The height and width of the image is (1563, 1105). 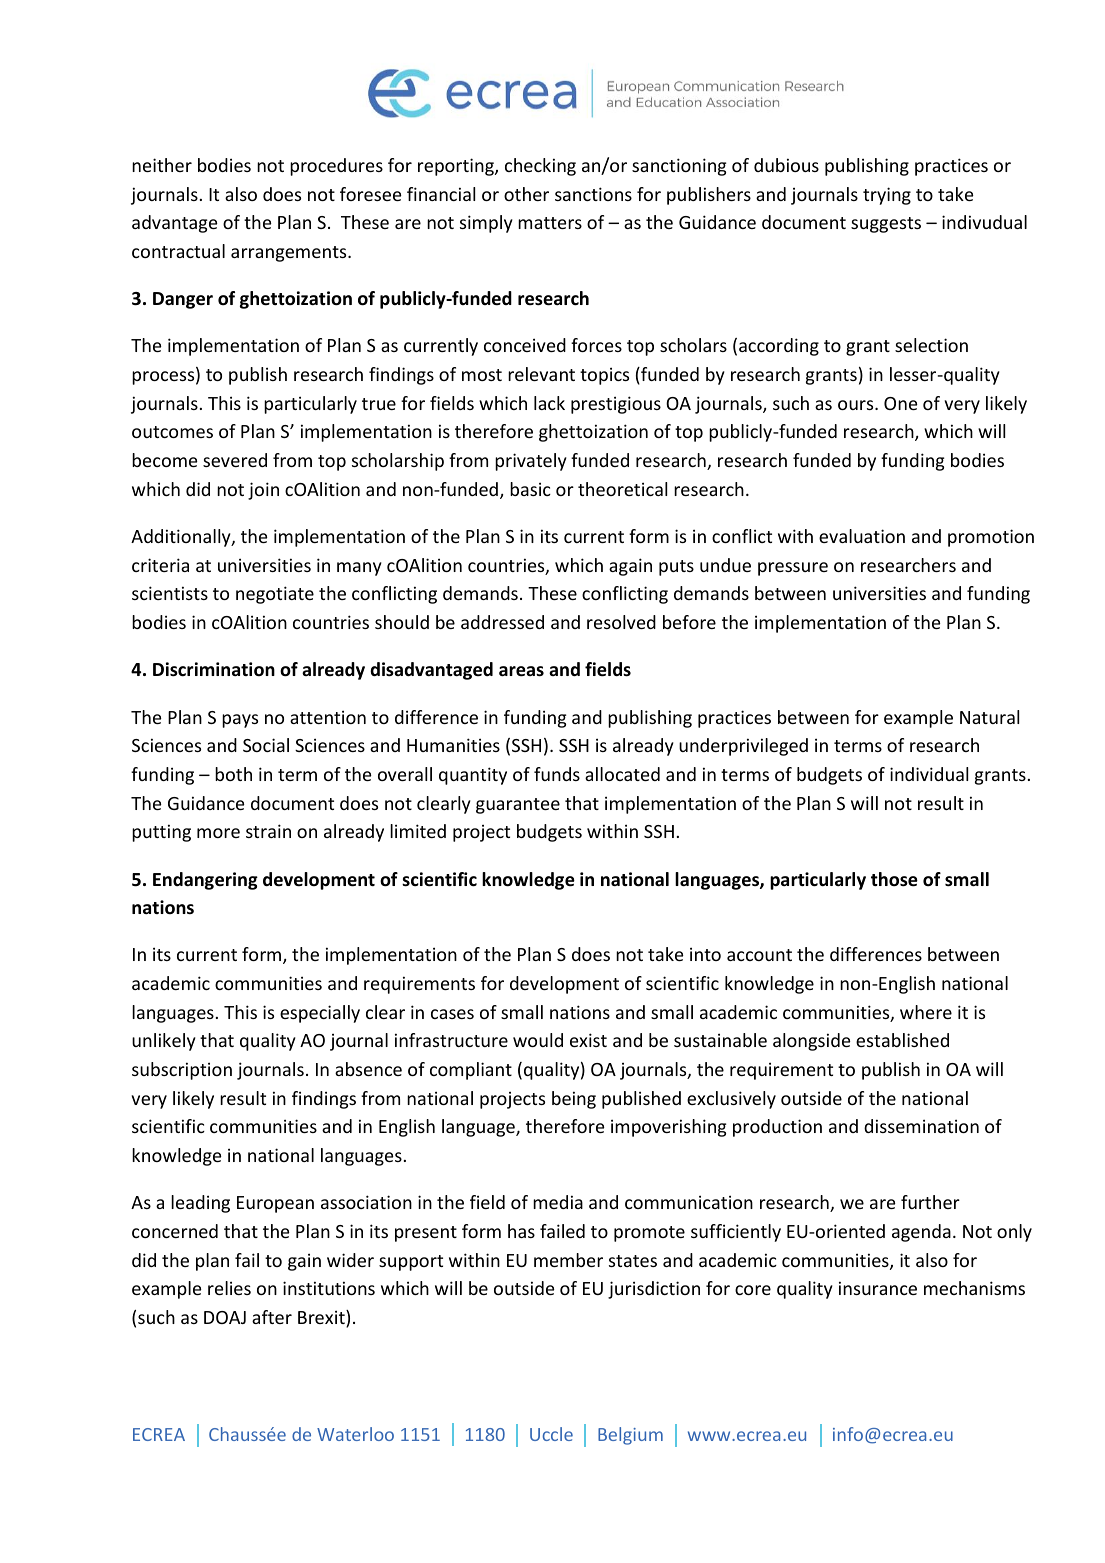 What do you see at coordinates (557, 774) in the image?
I see `funds` at bounding box center [557, 774].
